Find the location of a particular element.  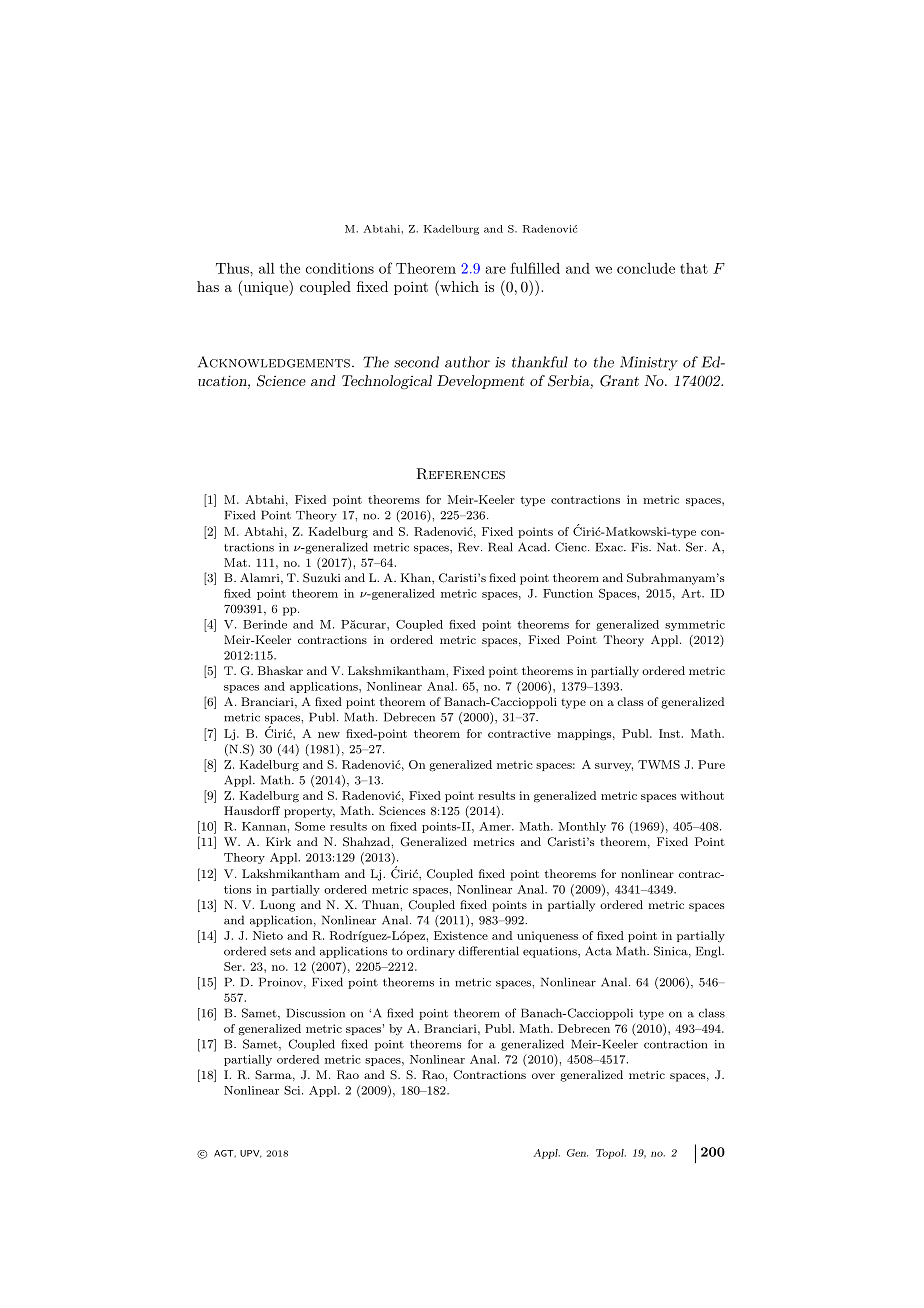

Thus is located at coordinates (233, 268).
